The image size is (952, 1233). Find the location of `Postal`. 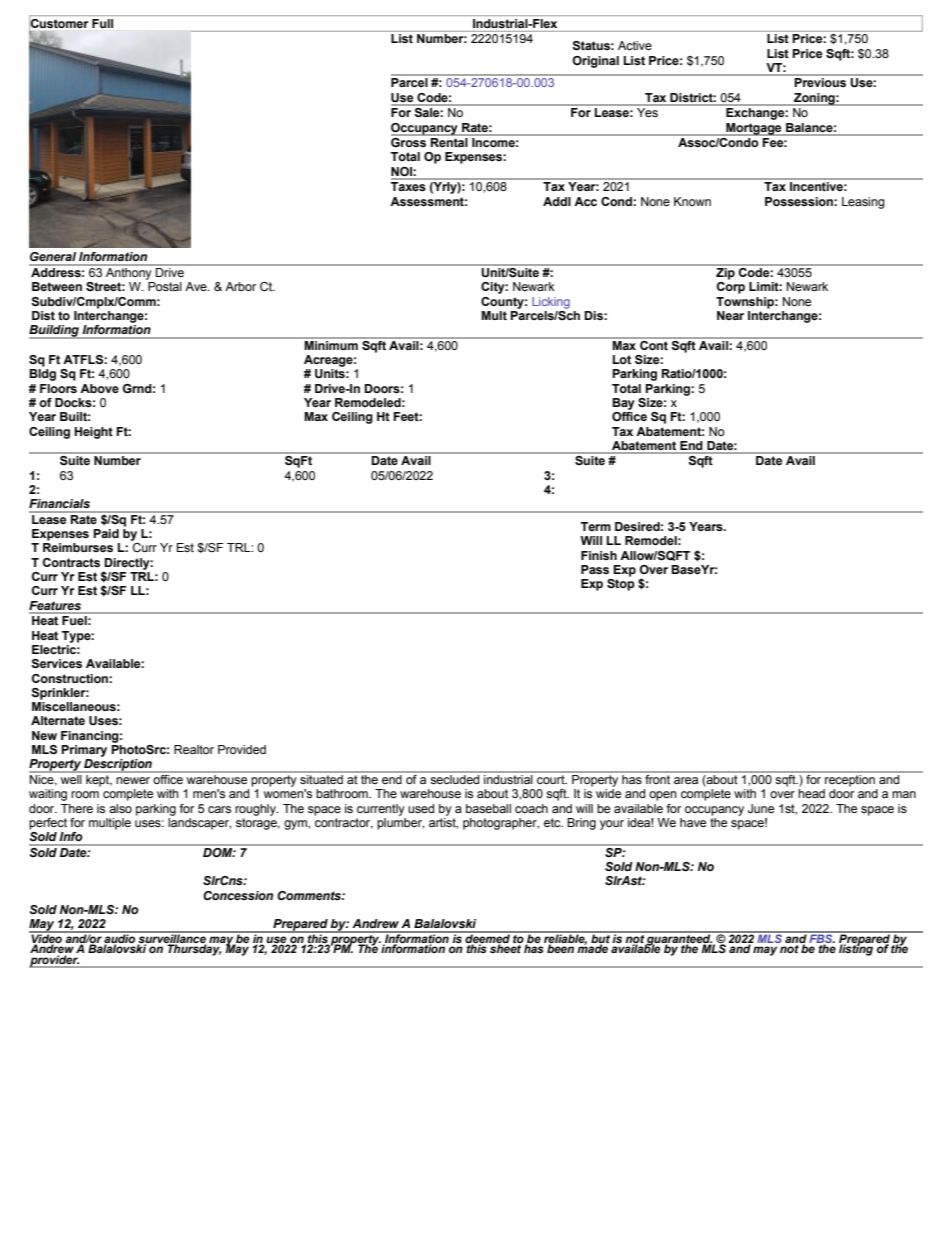

Postal is located at coordinates (165, 286).
